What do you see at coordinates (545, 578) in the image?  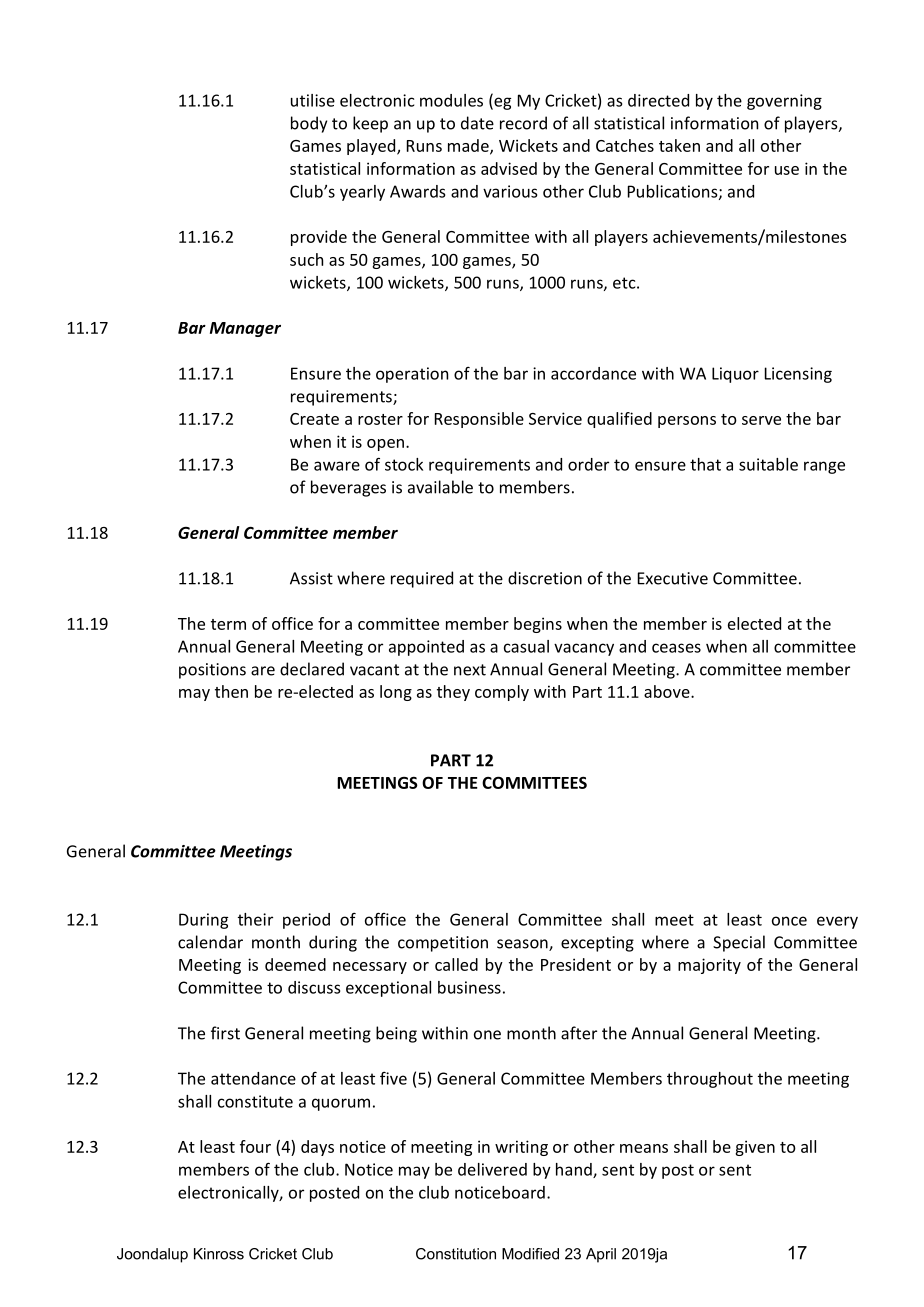 I see `discretion` at bounding box center [545, 578].
